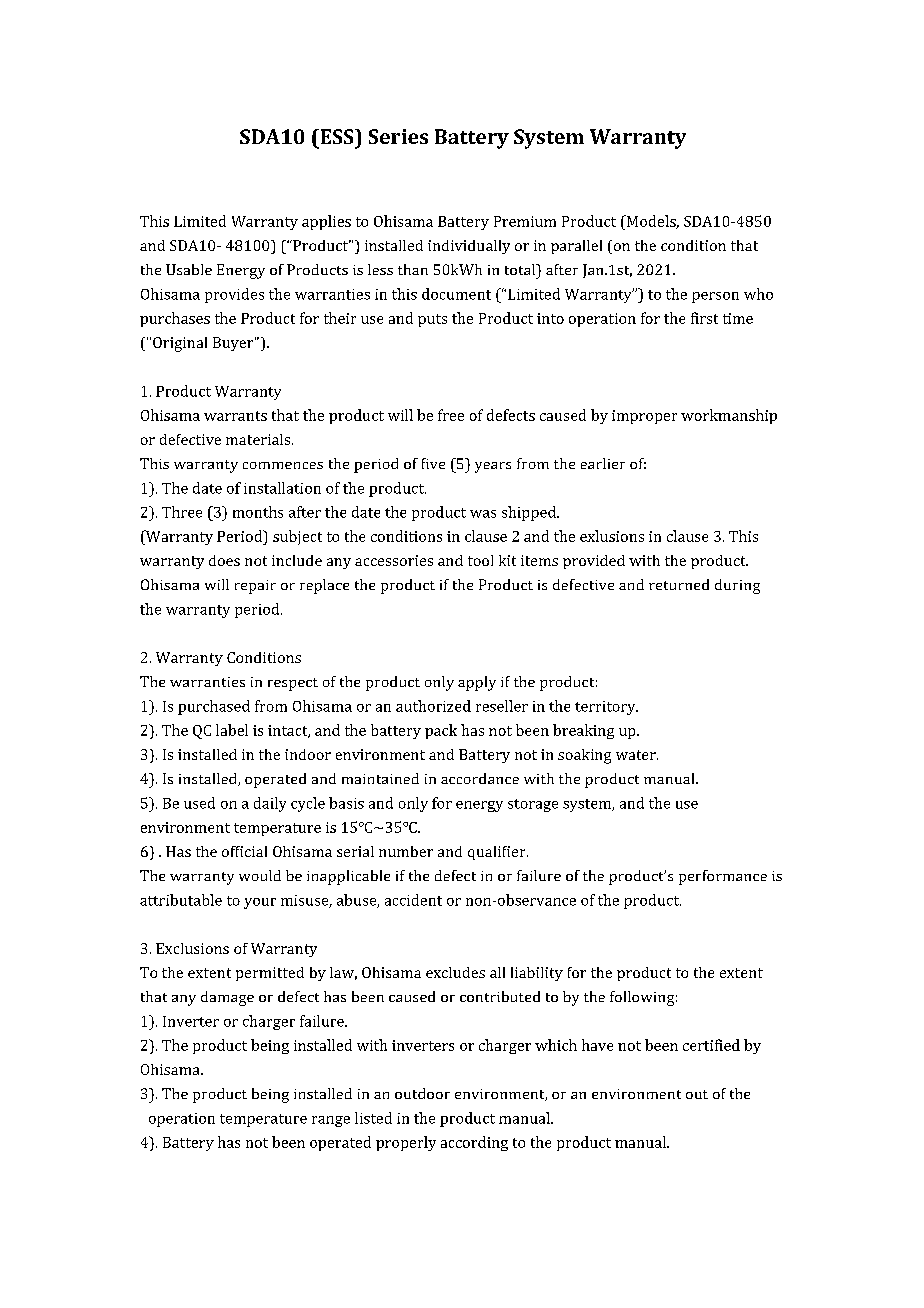  What do you see at coordinates (480, 778) in the image?
I see `accordance` at bounding box center [480, 778].
